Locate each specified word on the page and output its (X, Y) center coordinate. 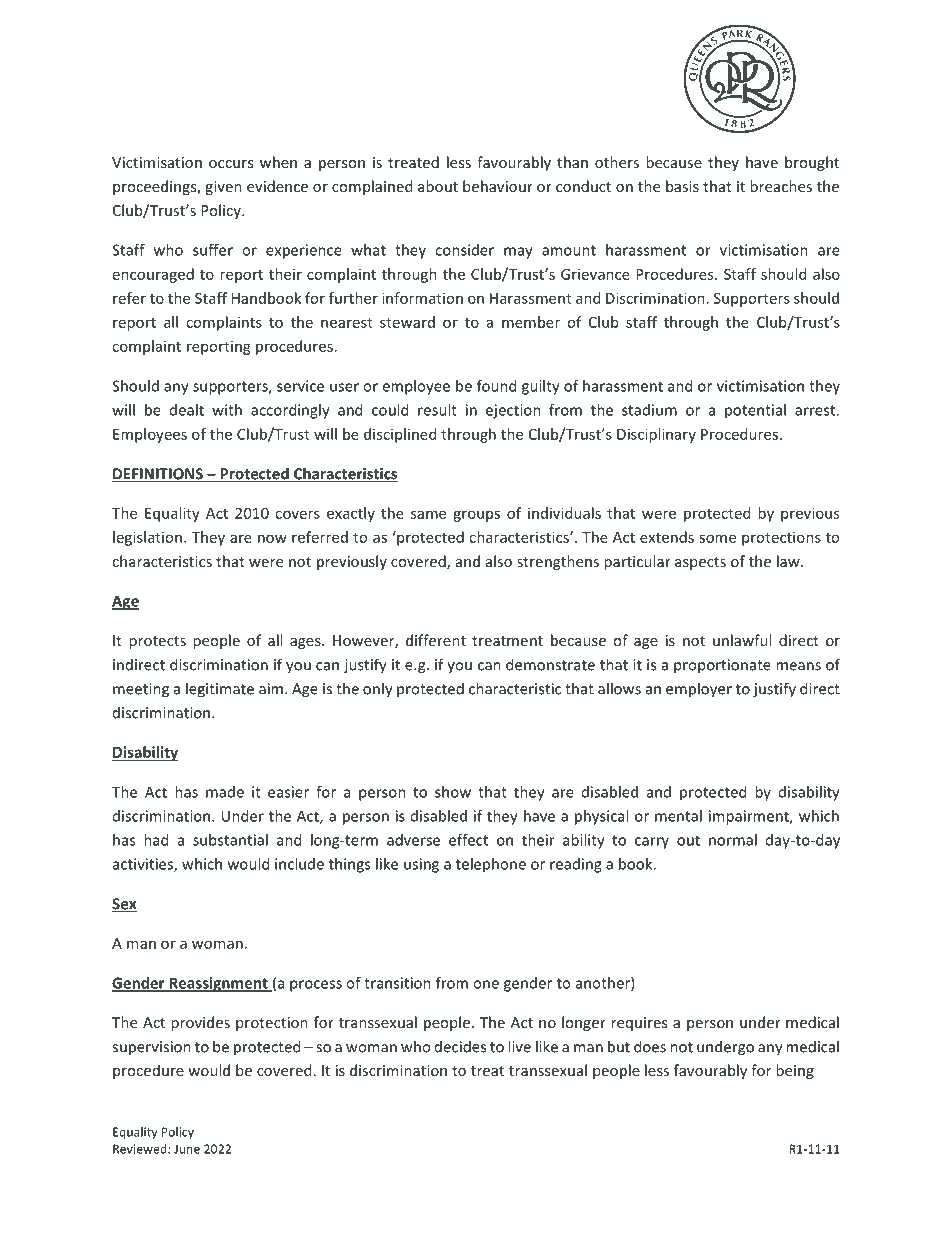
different (436, 640)
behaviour (498, 186)
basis (682, 186)
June (187, 1149)
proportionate (722, 666)
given (223, 188)
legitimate (220, 690)
